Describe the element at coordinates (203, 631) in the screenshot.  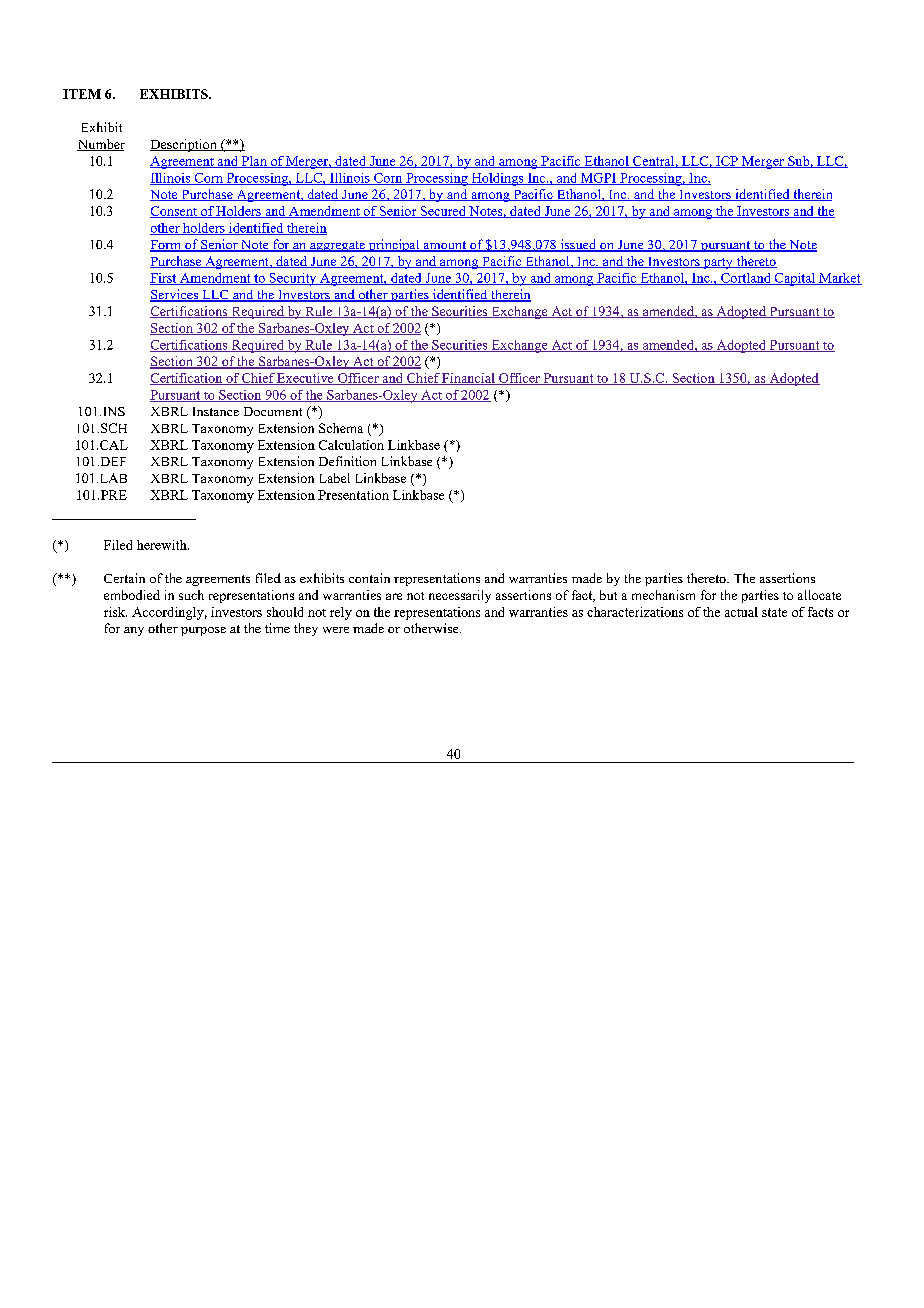
I see `purpose` at that location.
